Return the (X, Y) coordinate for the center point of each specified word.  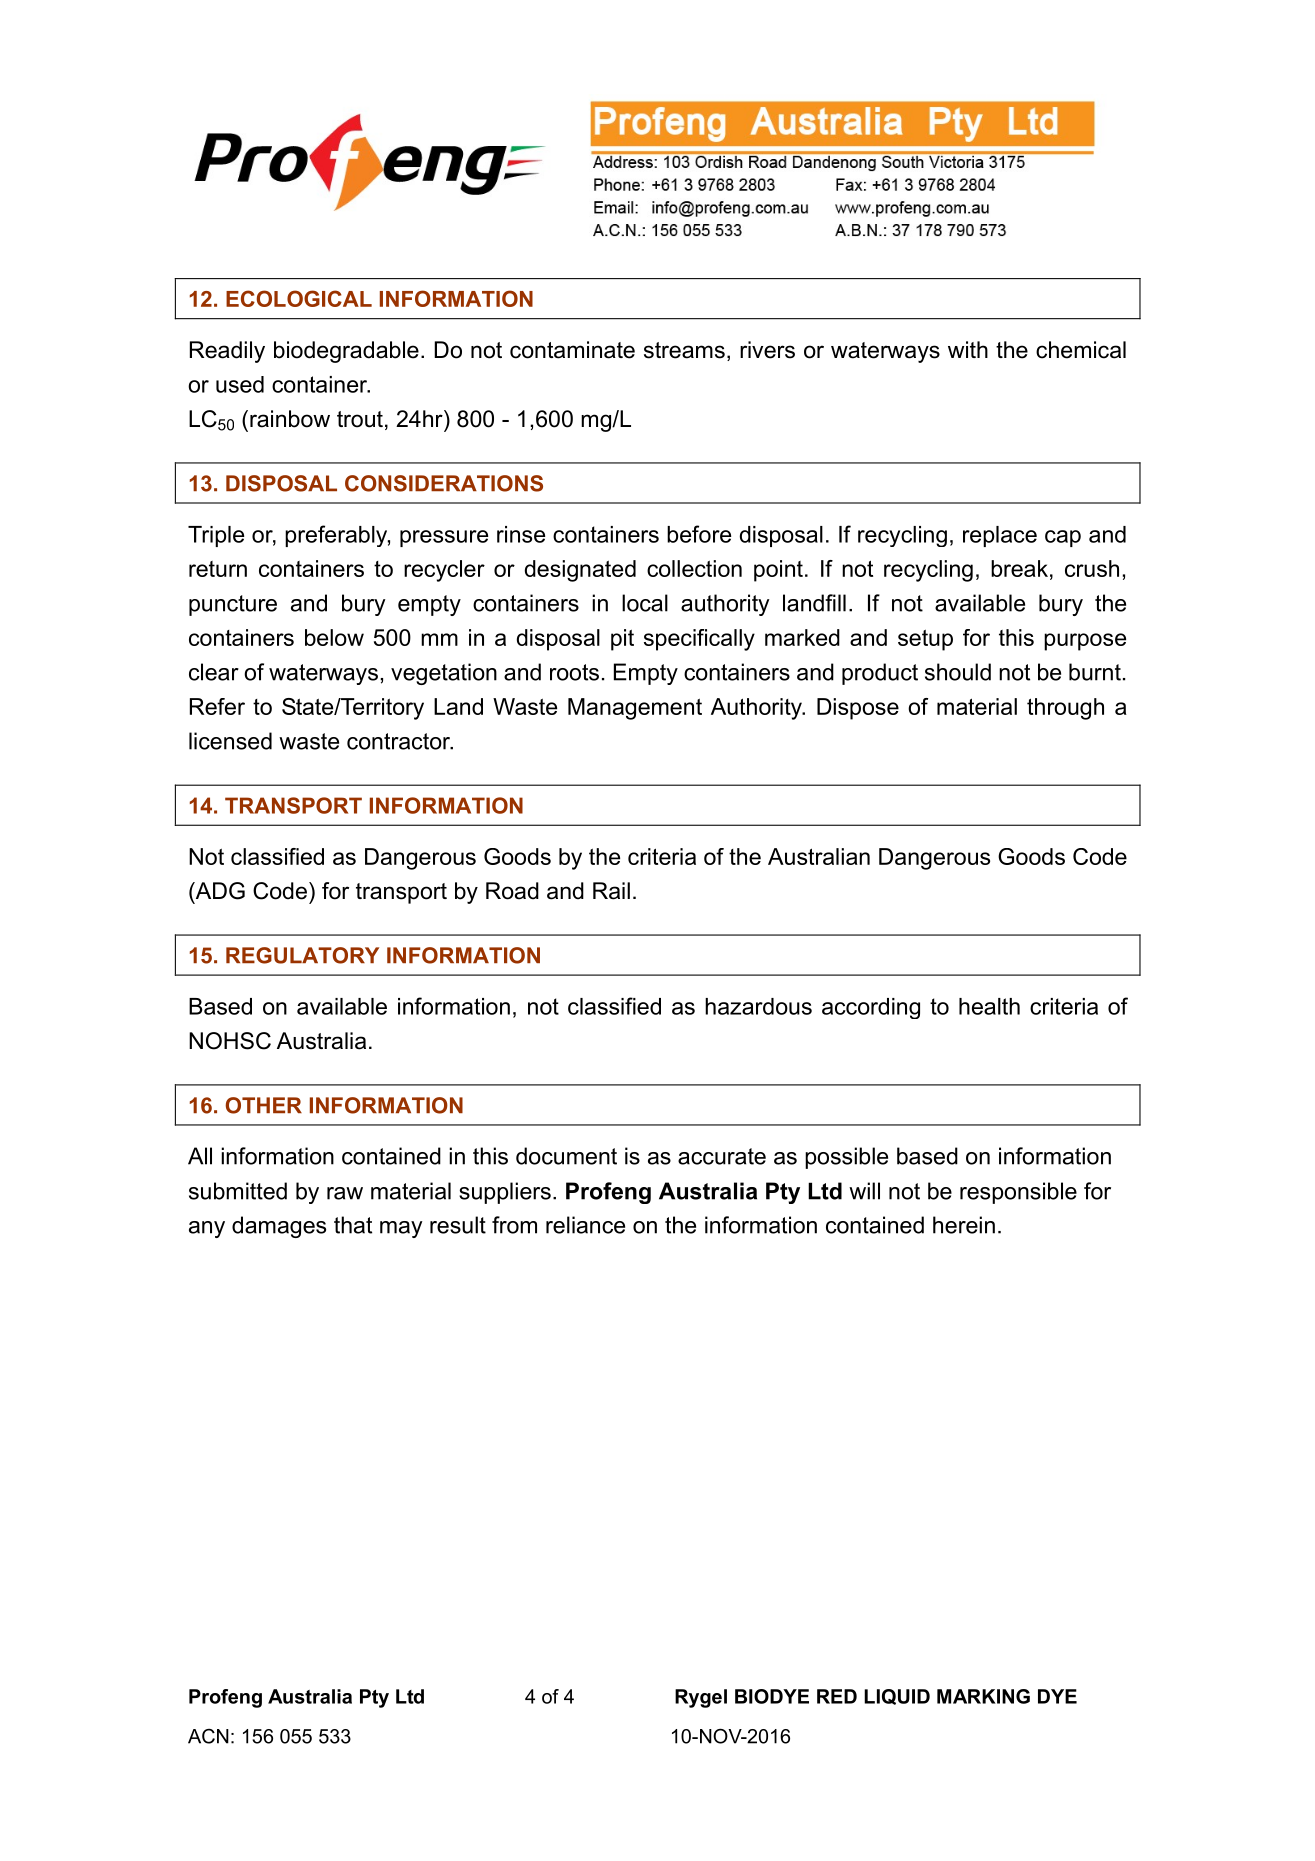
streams (684, 350)
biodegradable (346, 352)
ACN (208, 1736)
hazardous (758, 1006)
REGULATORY (302, 955)
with (968, 349)
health (989, 1006)
